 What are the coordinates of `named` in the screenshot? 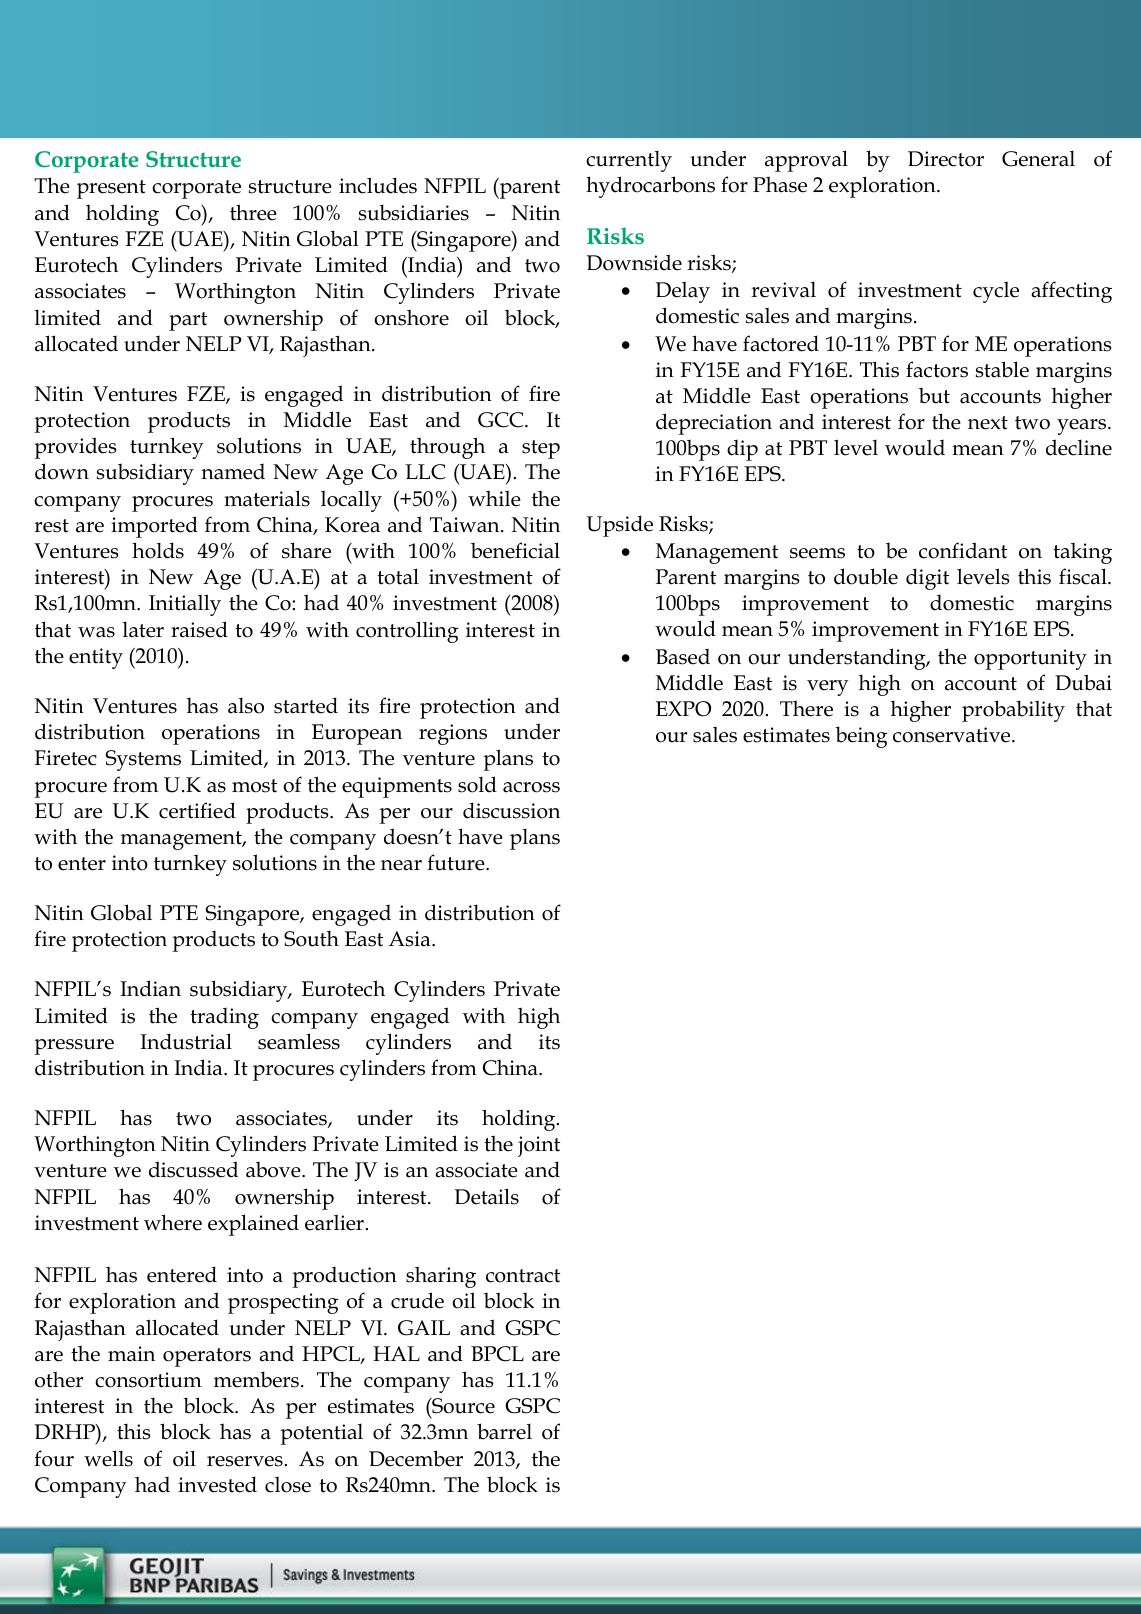 It's located at (233, 472).
